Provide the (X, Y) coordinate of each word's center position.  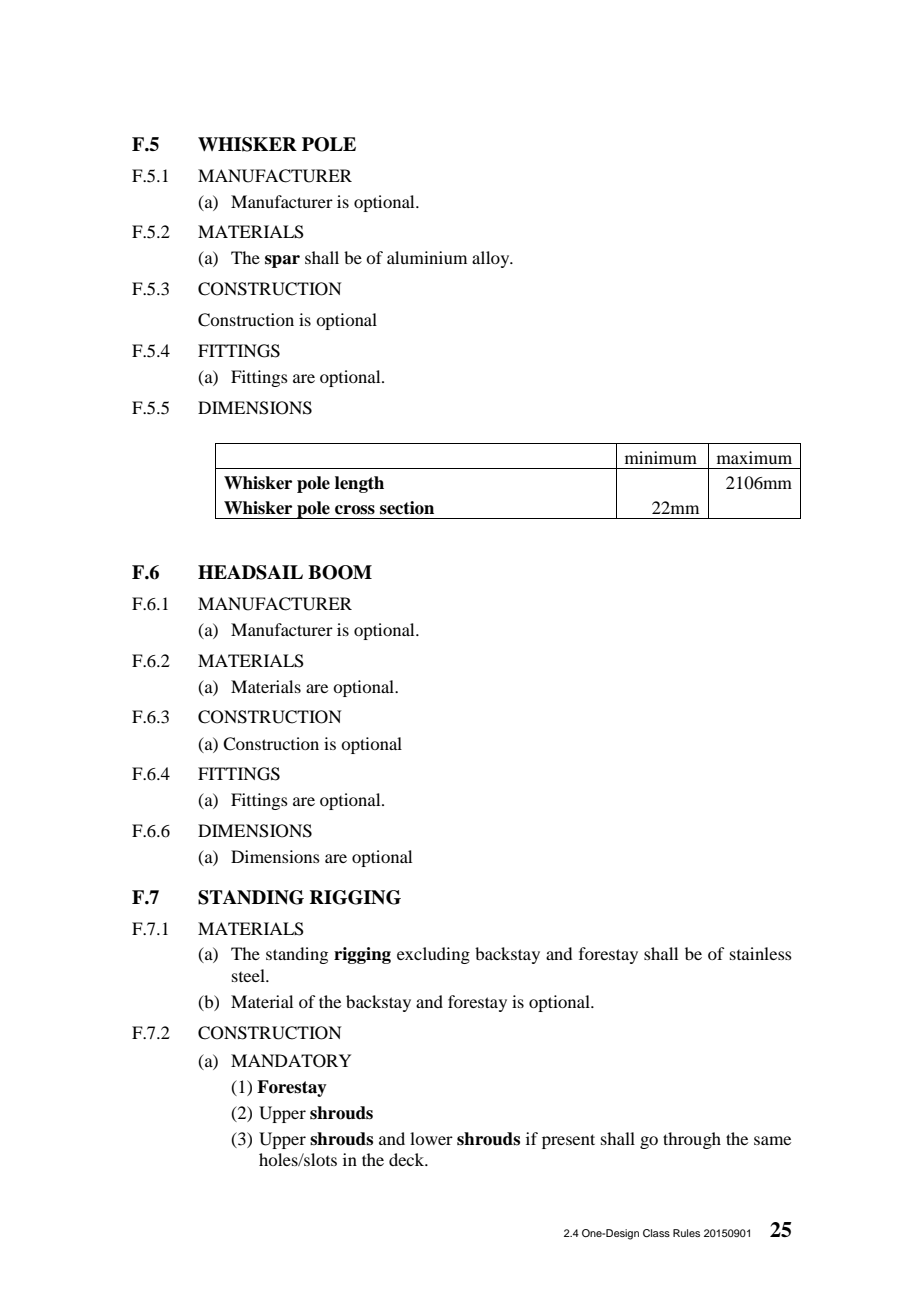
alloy (492, 259)
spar (282, 261)
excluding (433, 955)
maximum (754, 457)
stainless (761, 953)
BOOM (340, 572)
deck (408, 1159)
